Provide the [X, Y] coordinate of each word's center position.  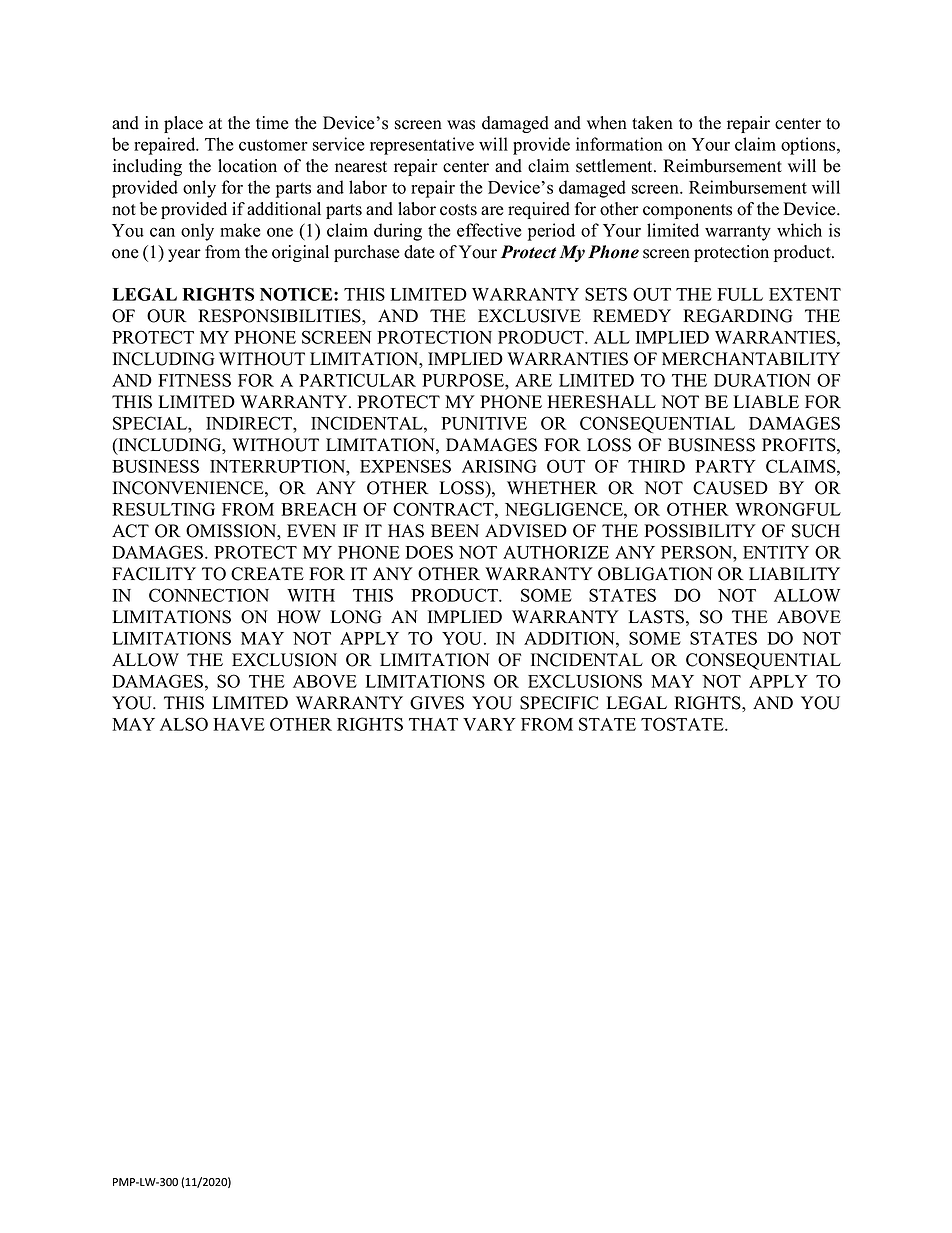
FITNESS [194, 380]
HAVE [239, 724]
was [461, 125]
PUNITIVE [484, 423]
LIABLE [766, 401]
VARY [489, 724]
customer [273, 145]
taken [652, 123]
